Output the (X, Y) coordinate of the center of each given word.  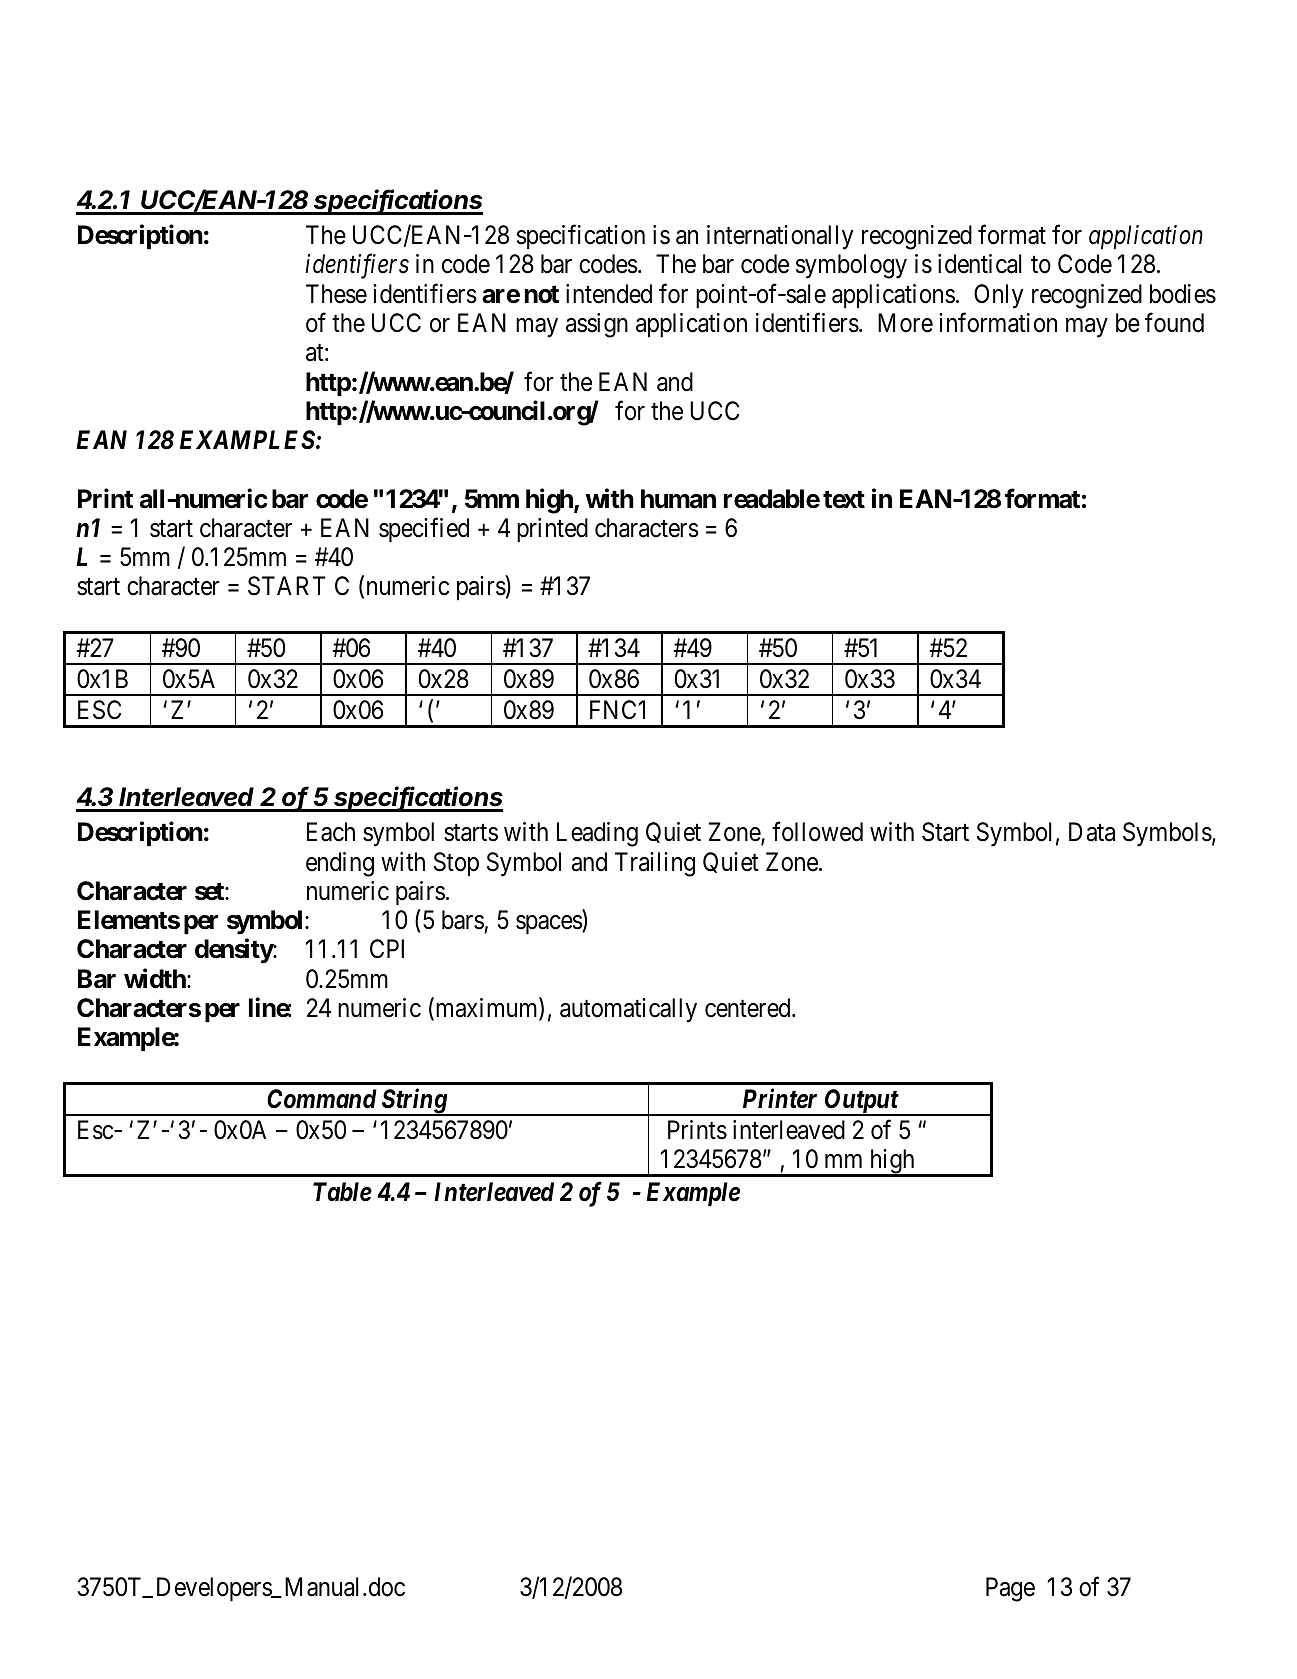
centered (749, 1008)
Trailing (655, 864)
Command (322, 1099)
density (234, 951)
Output (861, 1102)
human (678, 499)
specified (424, 530)
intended (609, 294)
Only (998, 296)
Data (1092, 832)
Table (342, 1192)
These (336, 294)
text (844, 500)
